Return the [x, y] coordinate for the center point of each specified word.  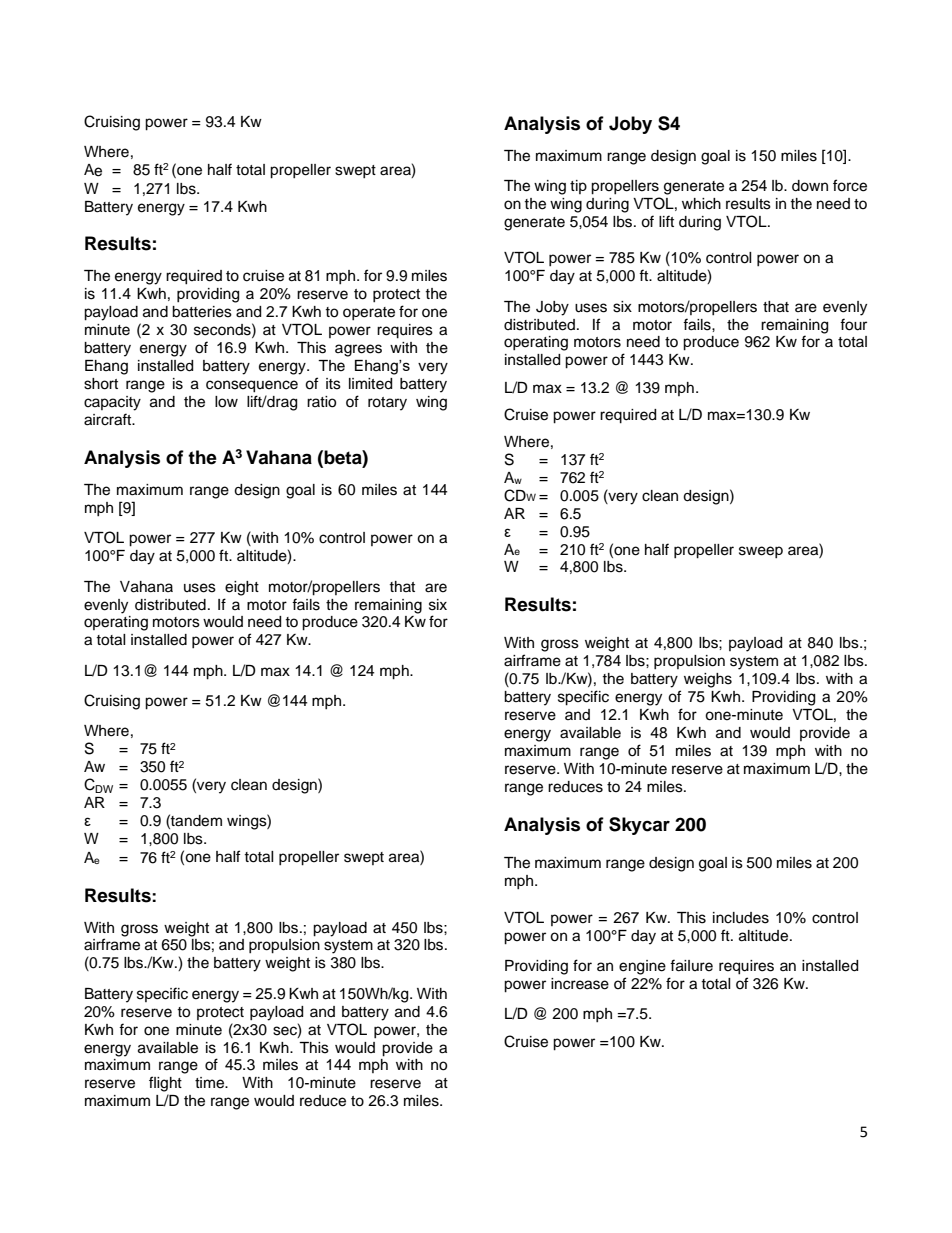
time [211, 1083]
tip [578, 187]
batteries [202, 312]
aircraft [109, 419]
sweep [761, 552]
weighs [708, 680]
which [701, 204]
